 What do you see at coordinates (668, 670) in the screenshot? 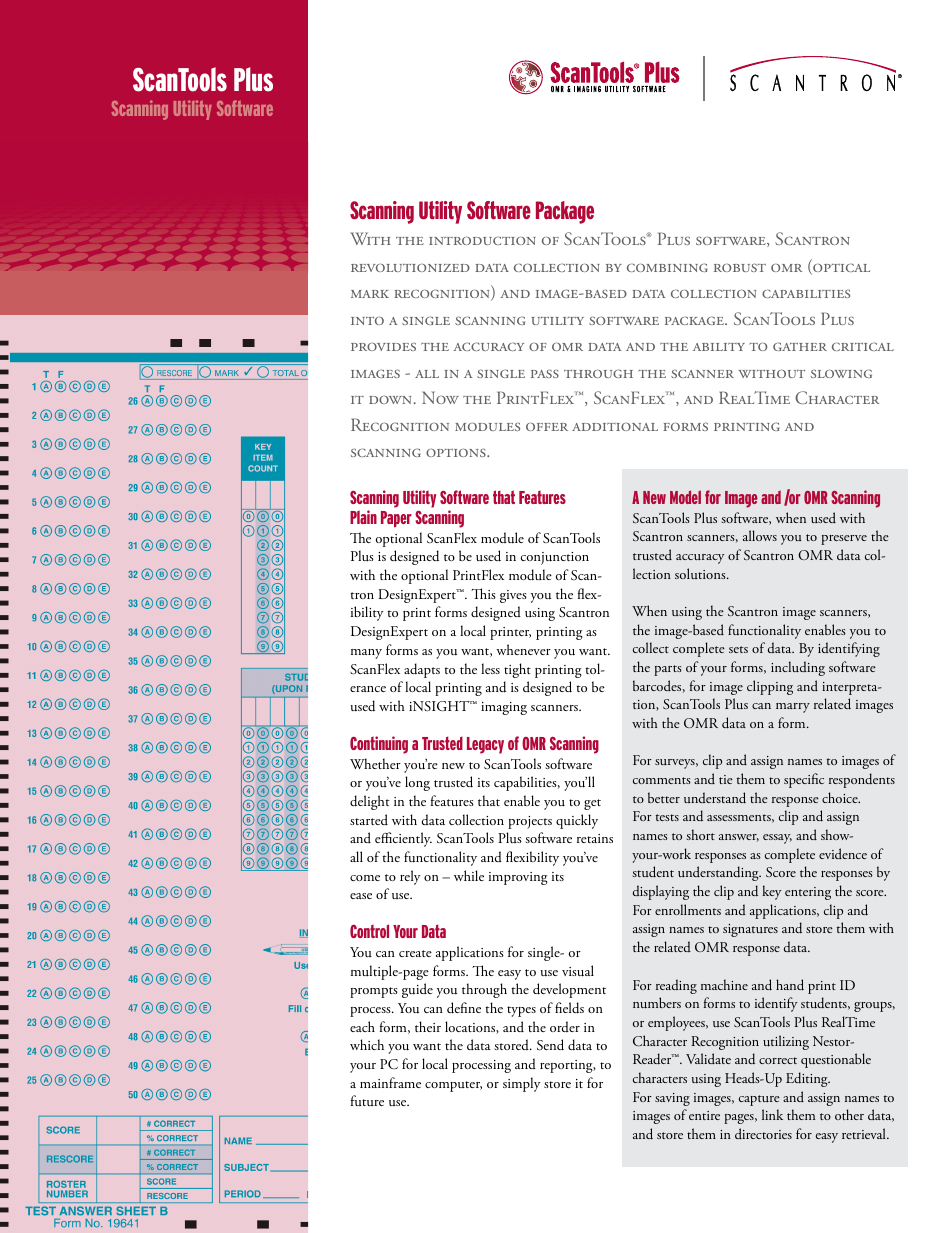
I see `parts` at bounding box center [668, 670].
